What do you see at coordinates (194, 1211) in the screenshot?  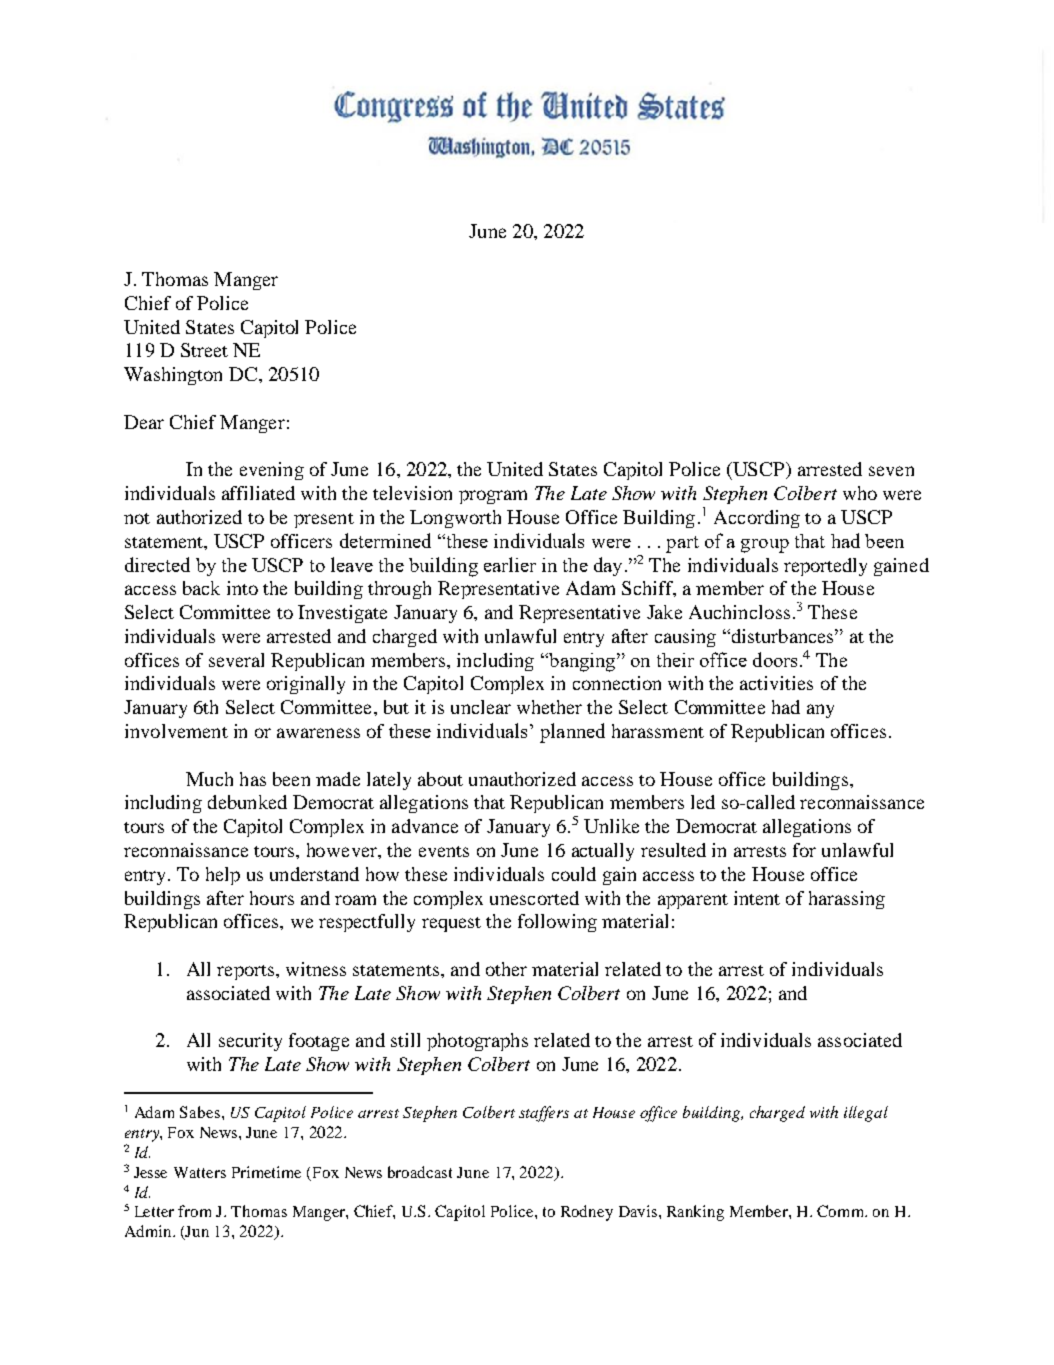 I see `from` at bounding box center [194, 1211].
